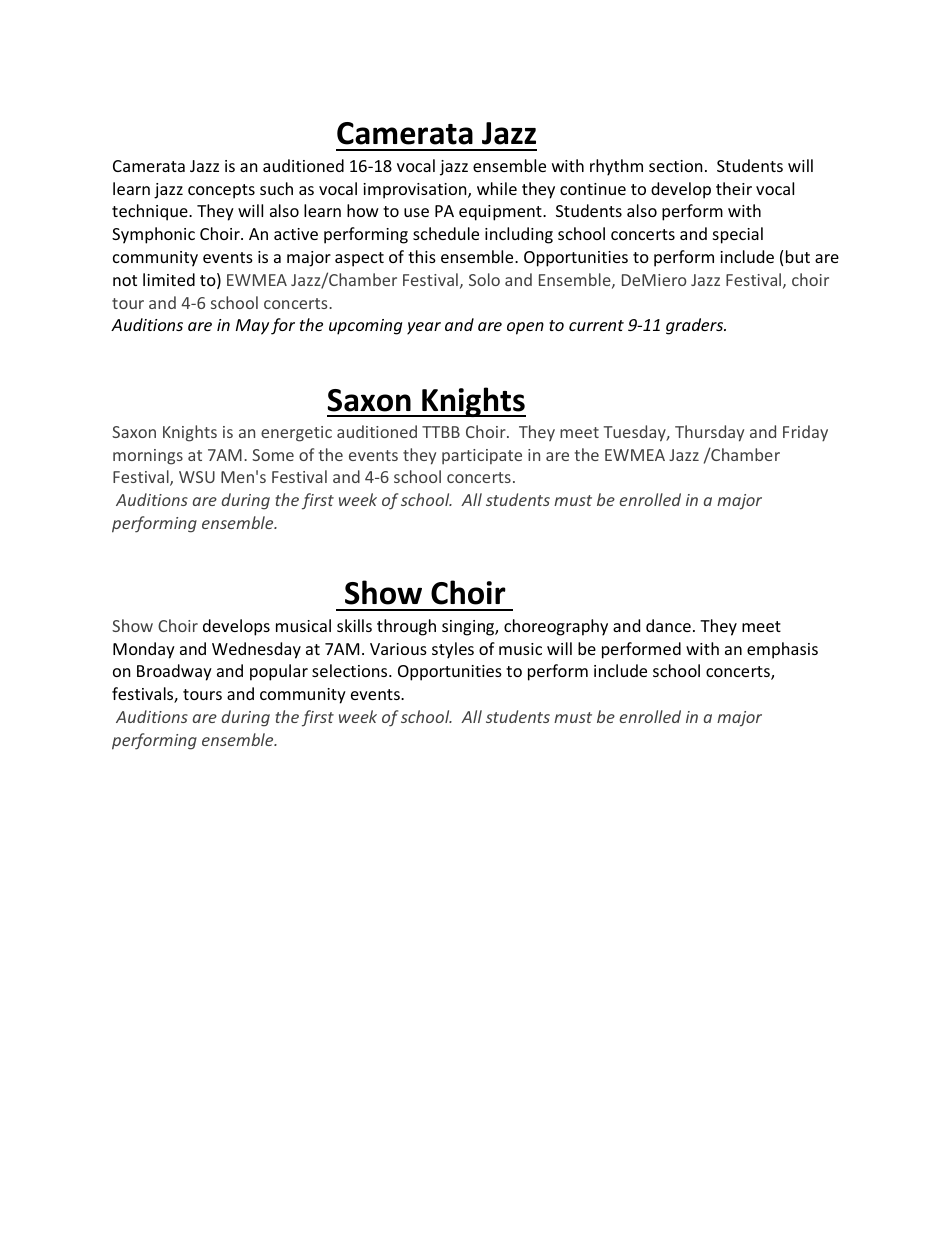 The image size is (952, 1233). Describe the element at coordinates (734, 188) in the image. I see `their` at that location.
